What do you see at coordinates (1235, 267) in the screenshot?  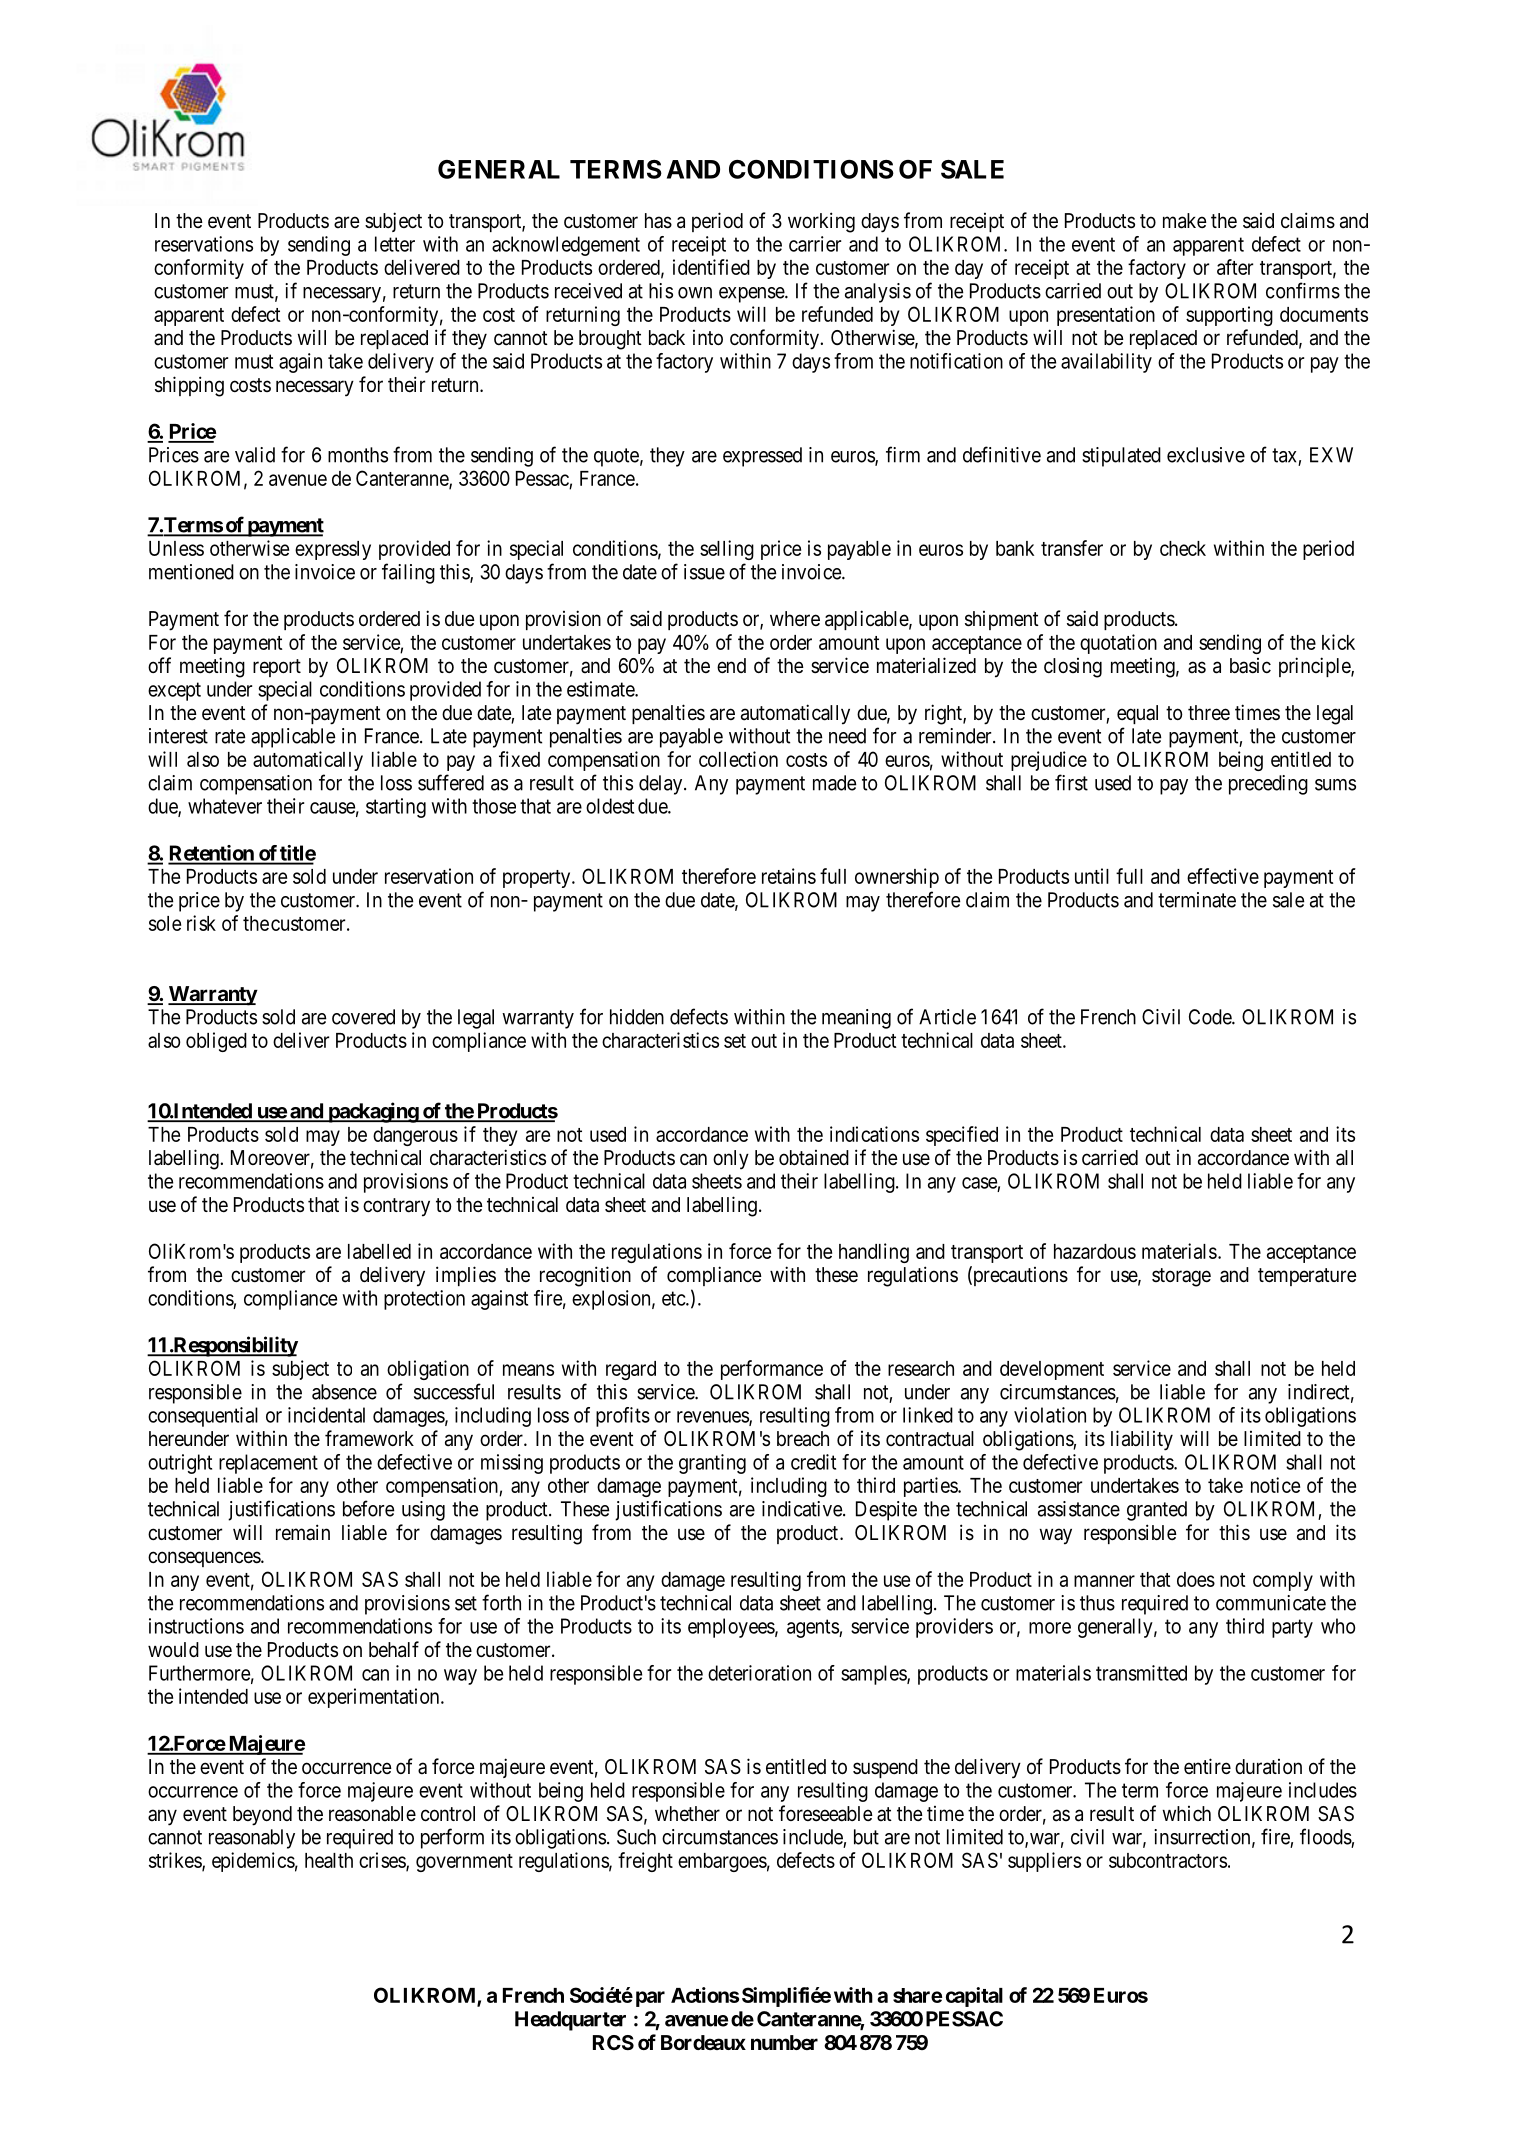 I see `after` at bounding box center [1235, 267].
